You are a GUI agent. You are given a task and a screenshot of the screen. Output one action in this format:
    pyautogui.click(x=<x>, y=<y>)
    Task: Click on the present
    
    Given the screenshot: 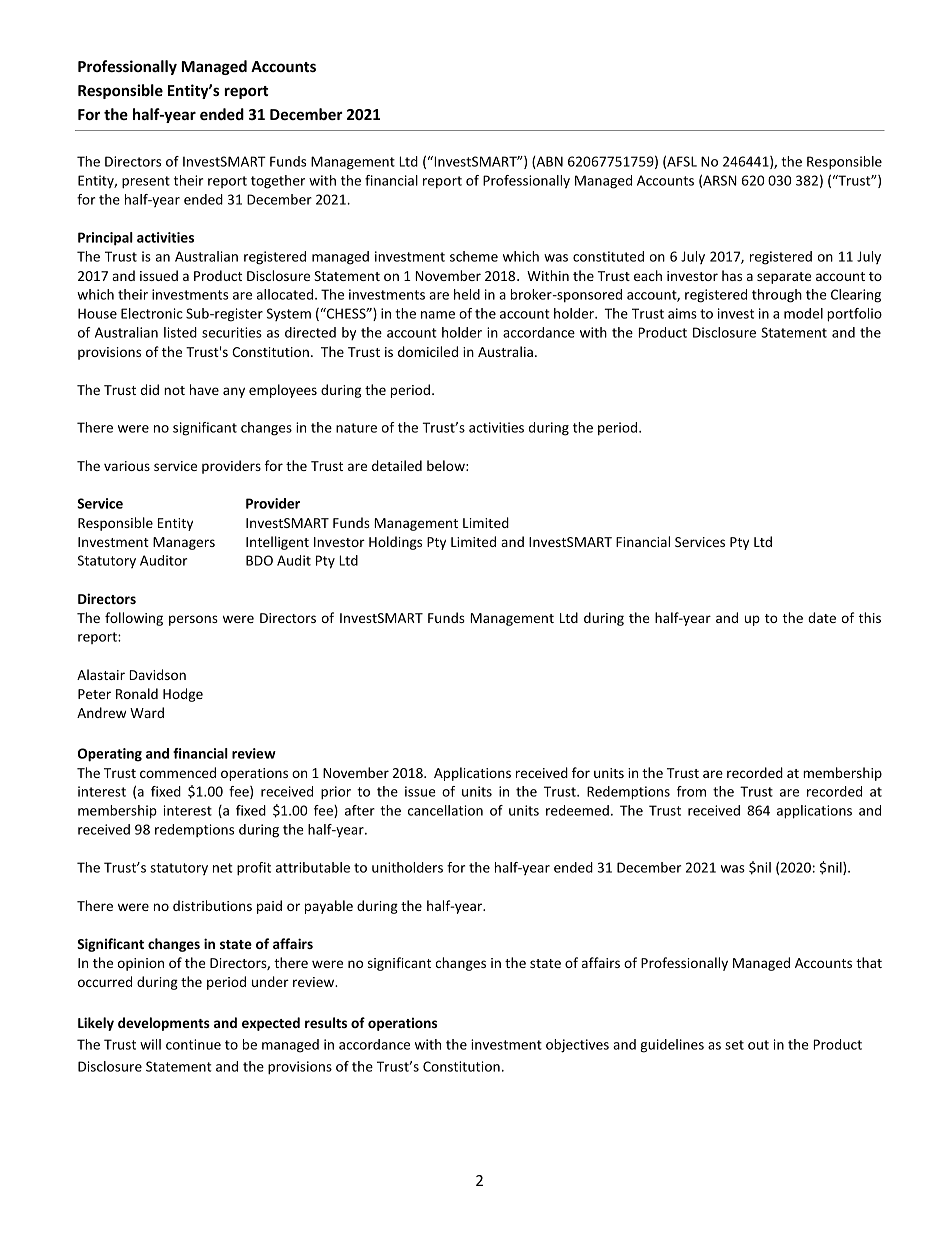 What is the action you would take?
    pyautogui.click(x=146, y=182)
